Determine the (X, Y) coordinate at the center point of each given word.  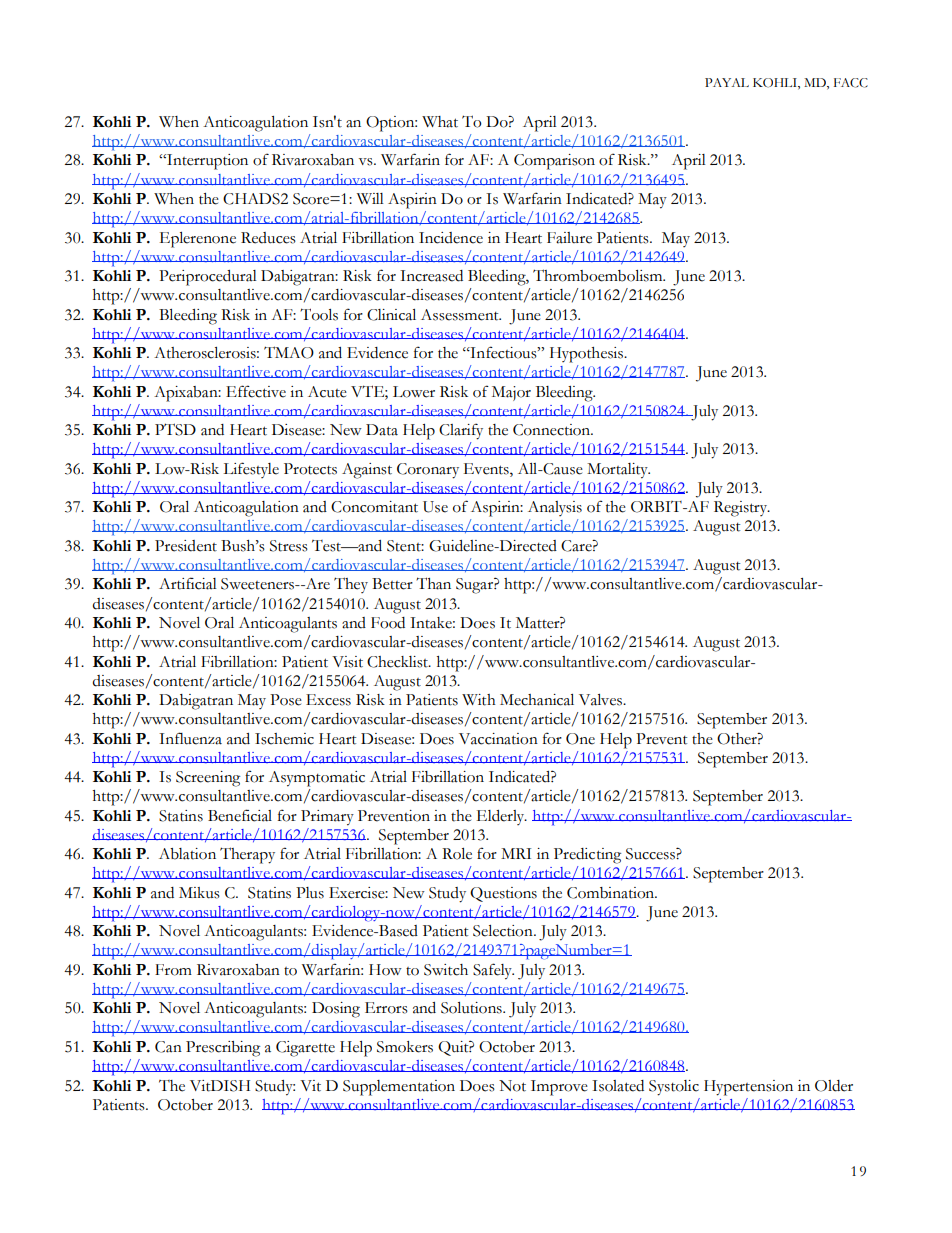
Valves (601, 700)
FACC (851, 83)
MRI (516, 853)
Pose (286, 700)
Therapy (247, 855)
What (440, 122)
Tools (319, 314)
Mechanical (537, 700)
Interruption (206, 162)
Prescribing (223, 1049)
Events (487, 470)
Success (651, 854)
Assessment (461, 315)
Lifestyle (251, 470)
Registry (742, 509)
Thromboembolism (599, 275)
